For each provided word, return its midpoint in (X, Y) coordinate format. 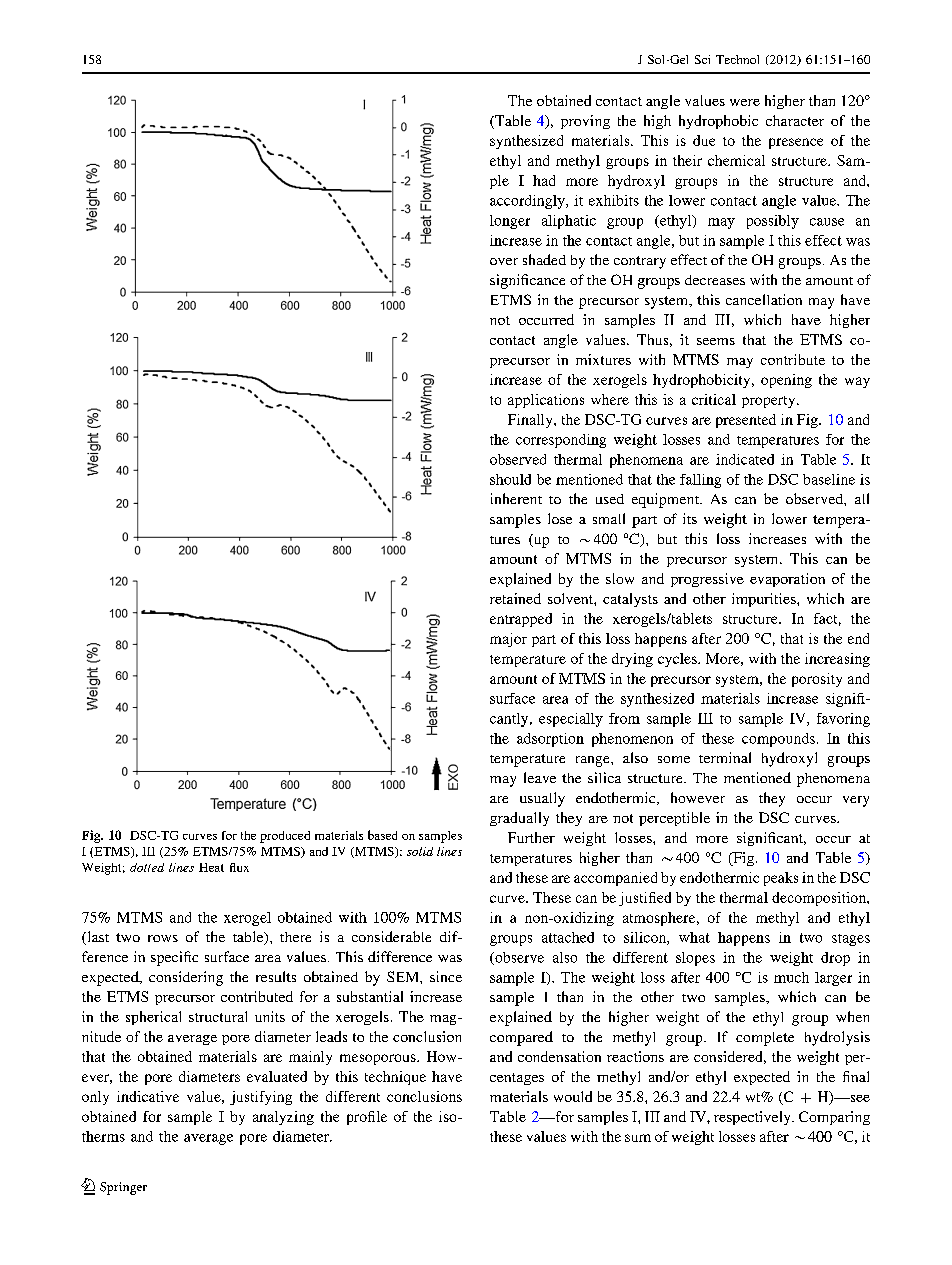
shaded (544, 259)
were (745, 102)
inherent (516, 498)
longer (510, 222)
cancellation (764, 299)
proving (585, 122)
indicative (148, 1096)
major (508, 640)
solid (420, 851)
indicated (745, 459)
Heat (211, 867)
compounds (778, 740)
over (504, 261)
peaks (781, 879)
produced (285, 837)
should (510, 479)
